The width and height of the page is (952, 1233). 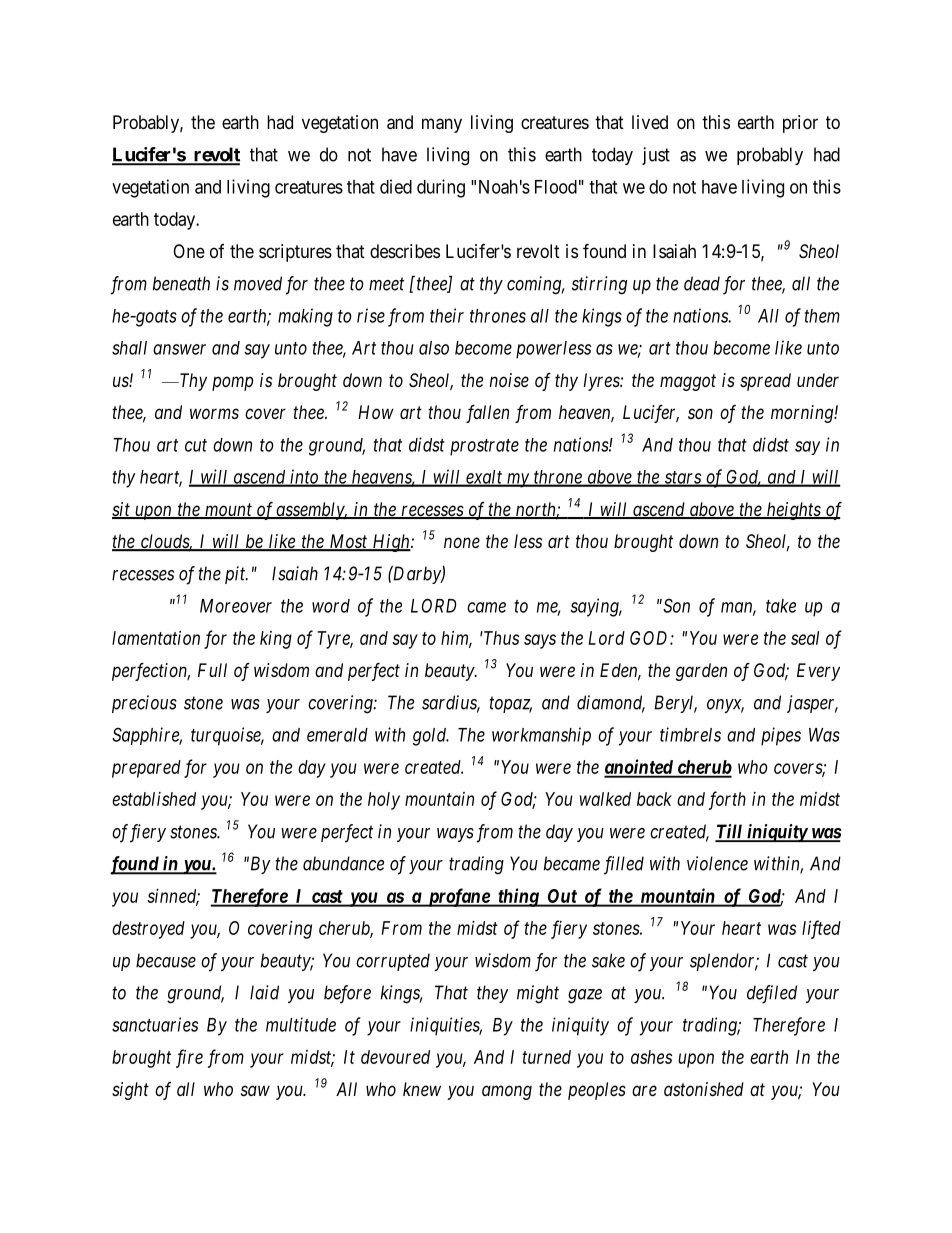 What do you see at coordinates (295, 253) in the page?
I see `scriptures` at bounding box center [295, 253].
